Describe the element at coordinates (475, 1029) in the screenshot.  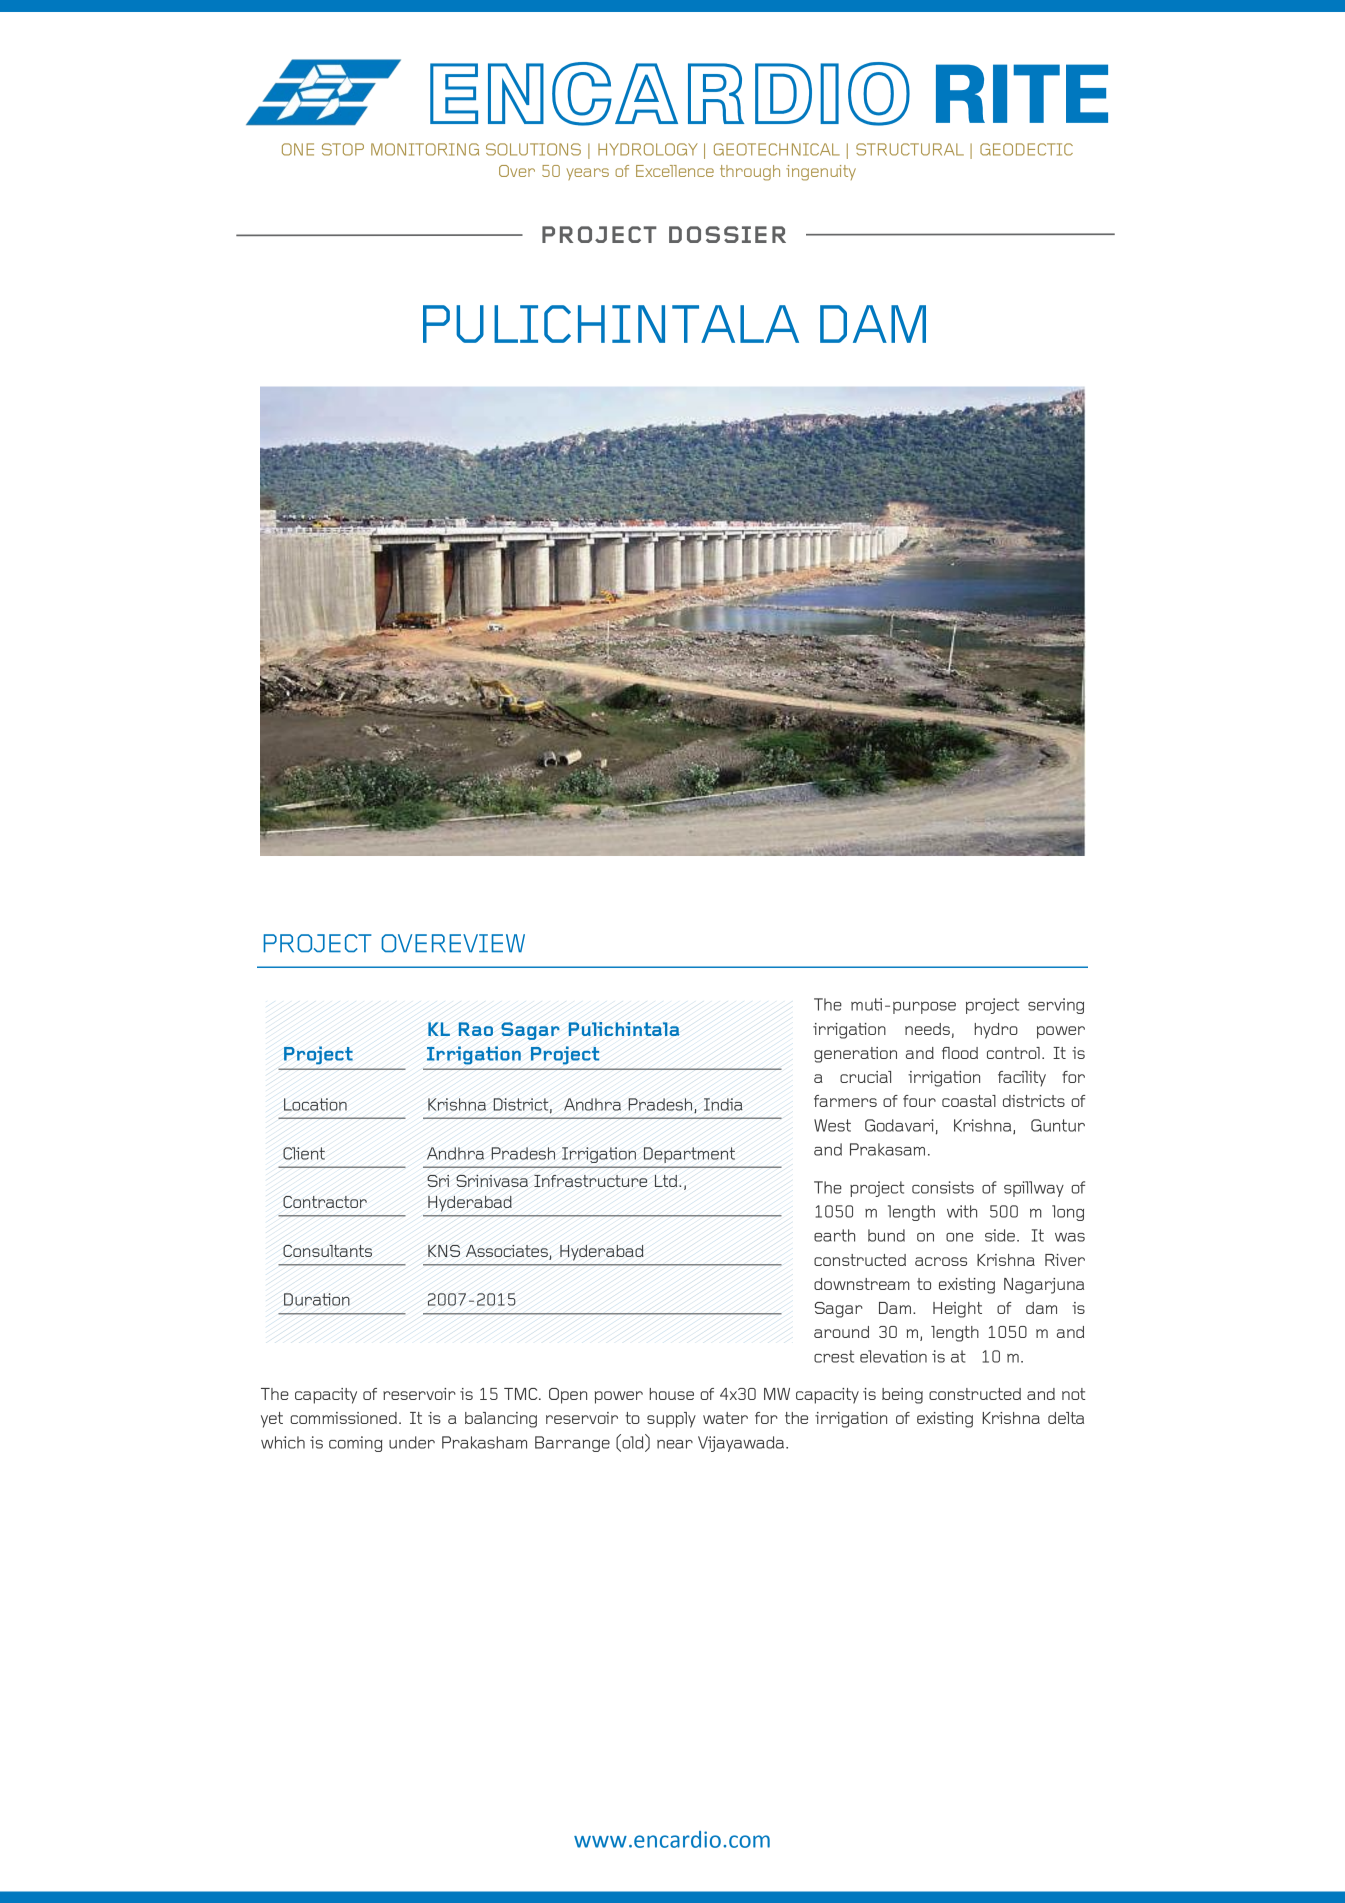
I see `Rao` at that location.
